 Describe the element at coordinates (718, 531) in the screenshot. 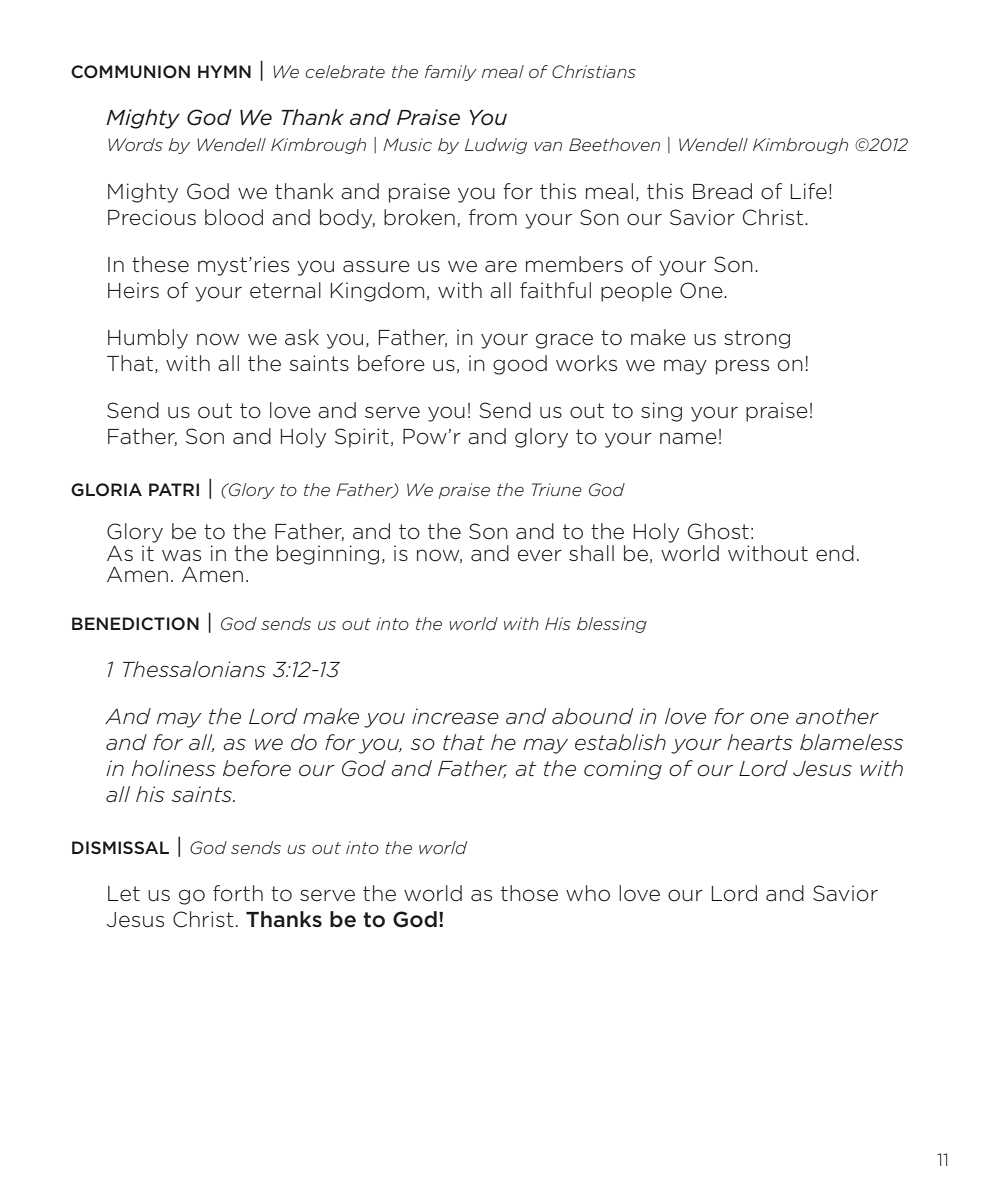

I see `Ghost` at that location.
